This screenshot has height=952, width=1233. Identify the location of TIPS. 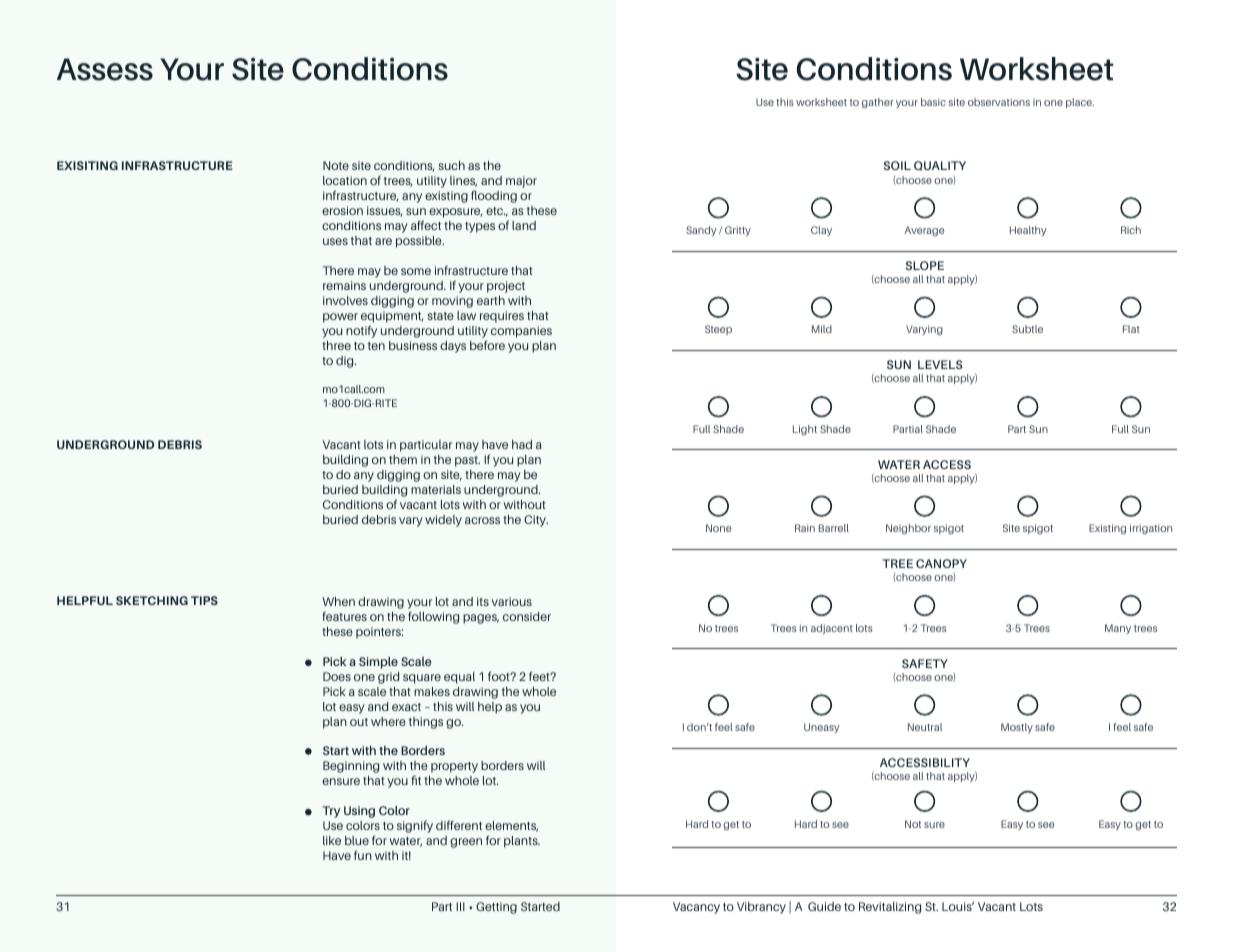
(204, 600).
